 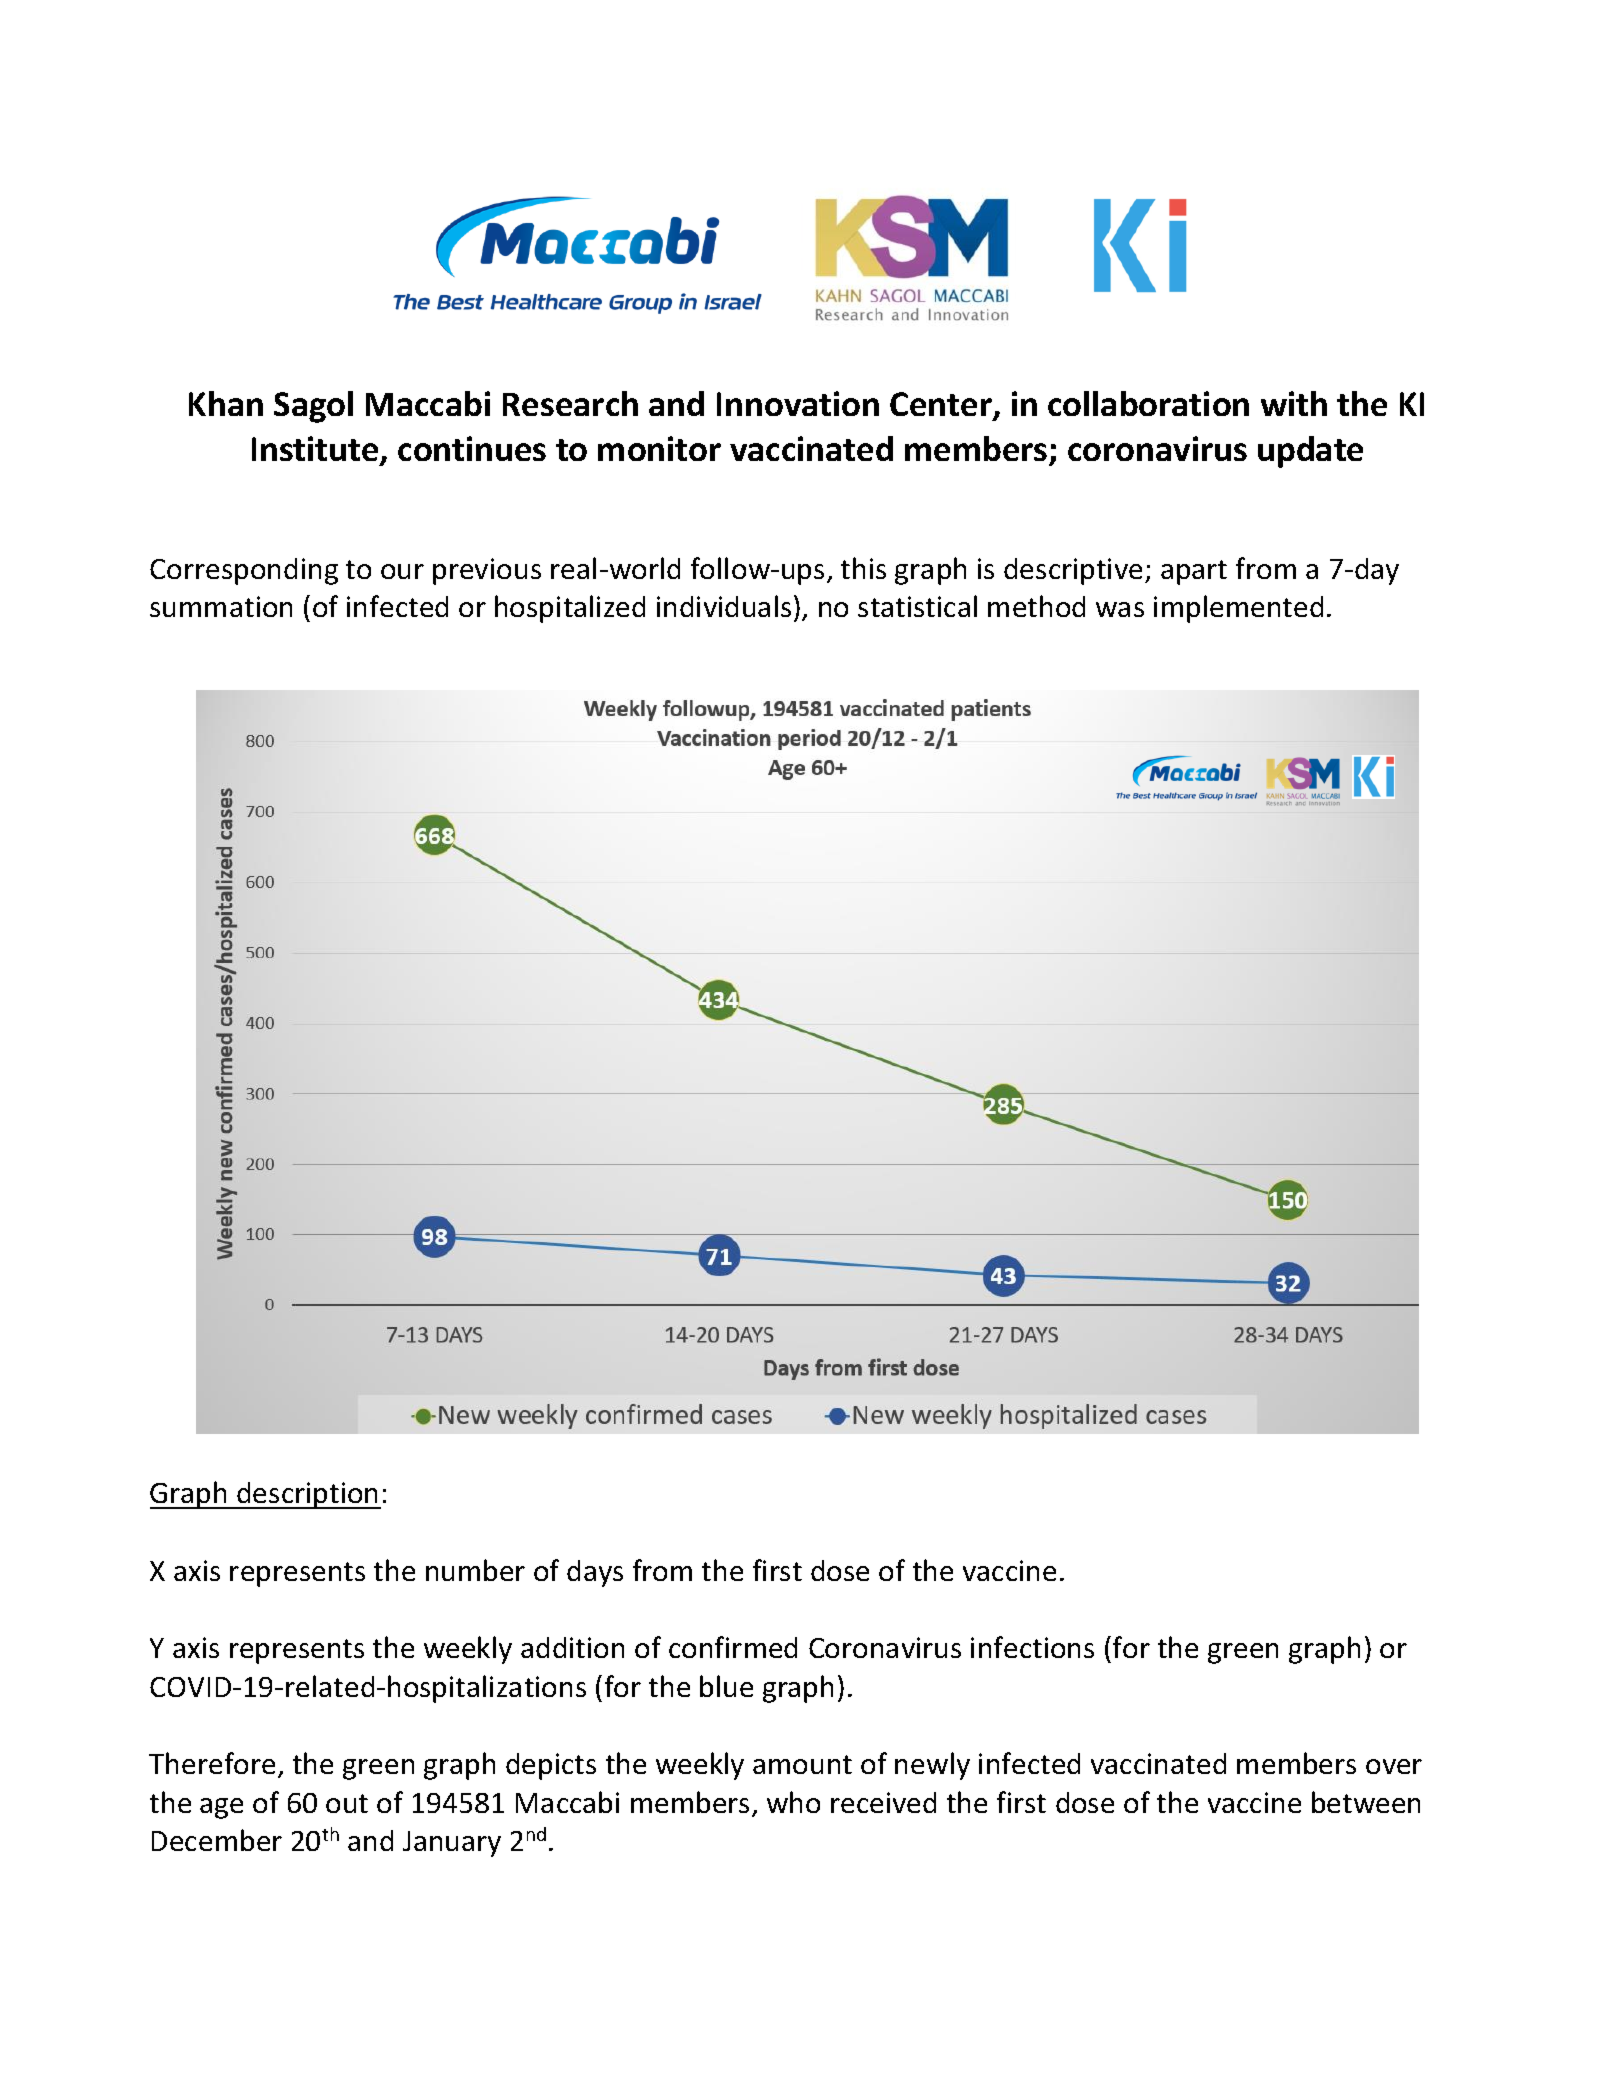 I want to click on out, so click(x=347, y=1803).
